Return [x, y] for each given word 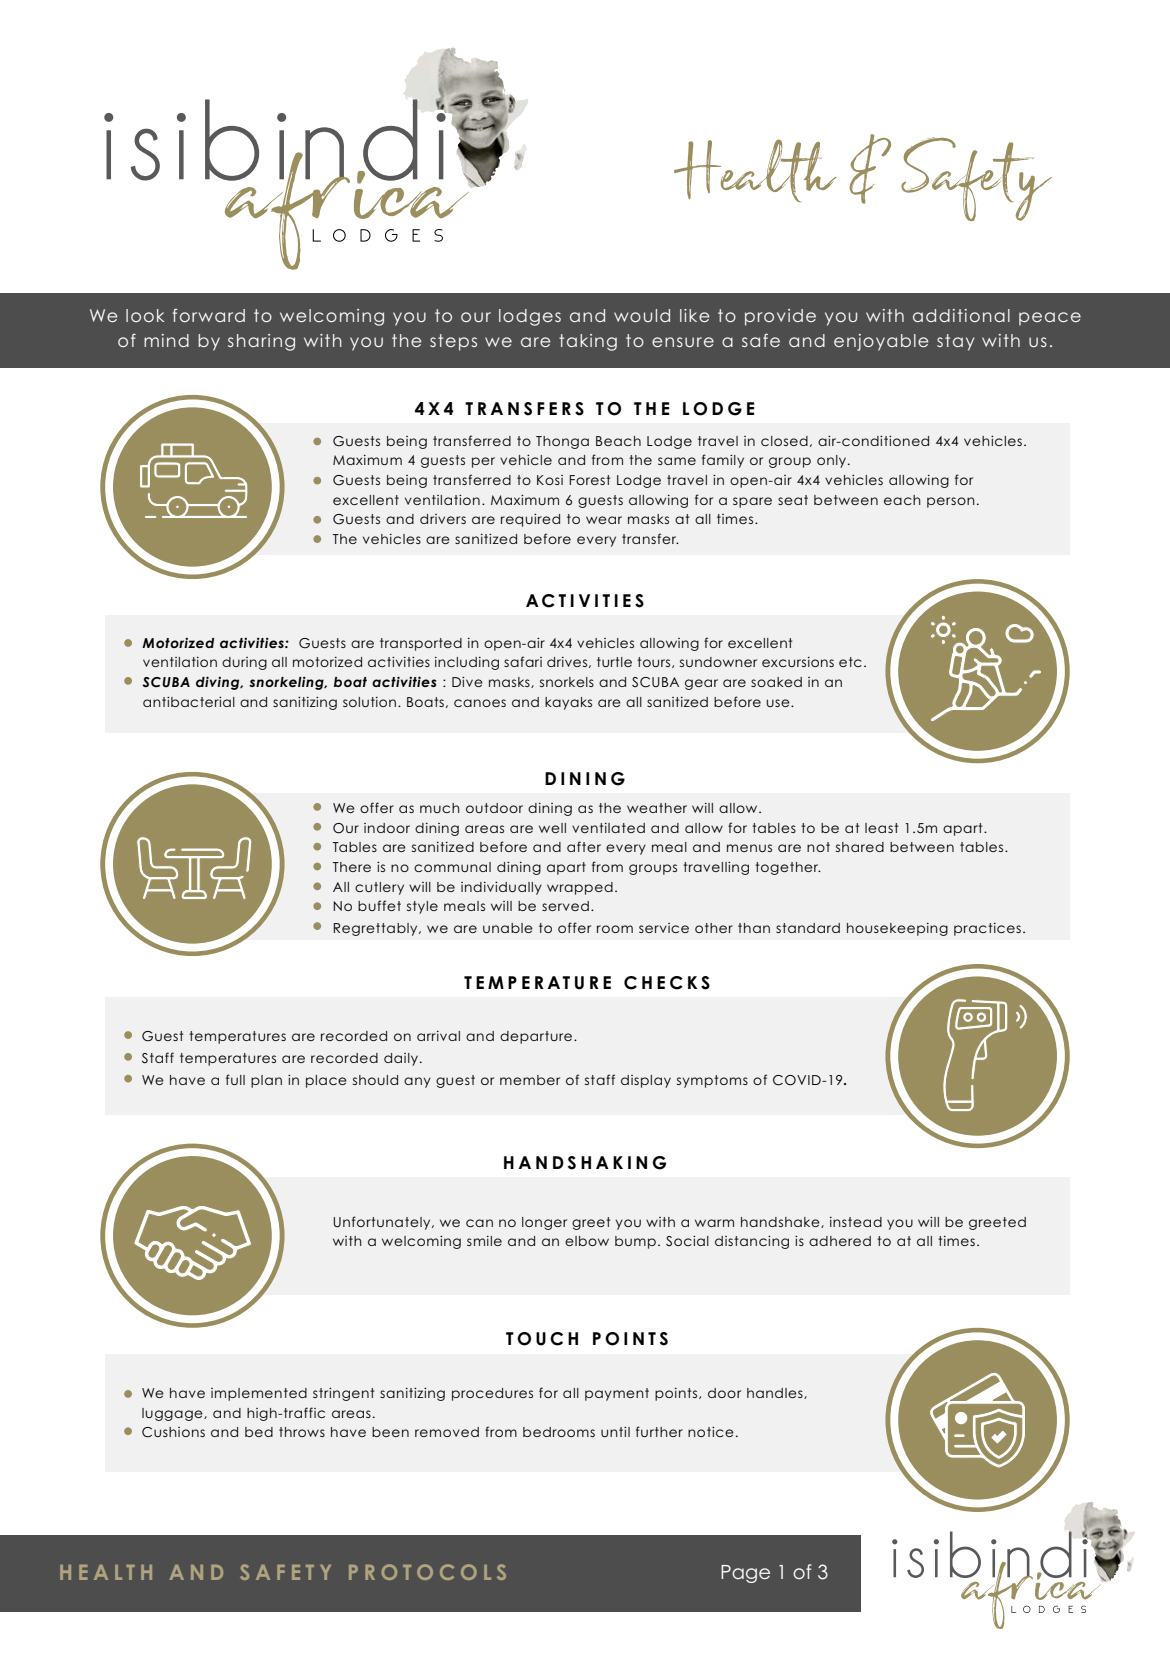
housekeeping [897, 929]
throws [302, 1432]
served [565, 906]
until [615, 1432]
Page [745, 1574]
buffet [379, 905]
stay [956, 342]
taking [588, 342]
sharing [261, 342]
